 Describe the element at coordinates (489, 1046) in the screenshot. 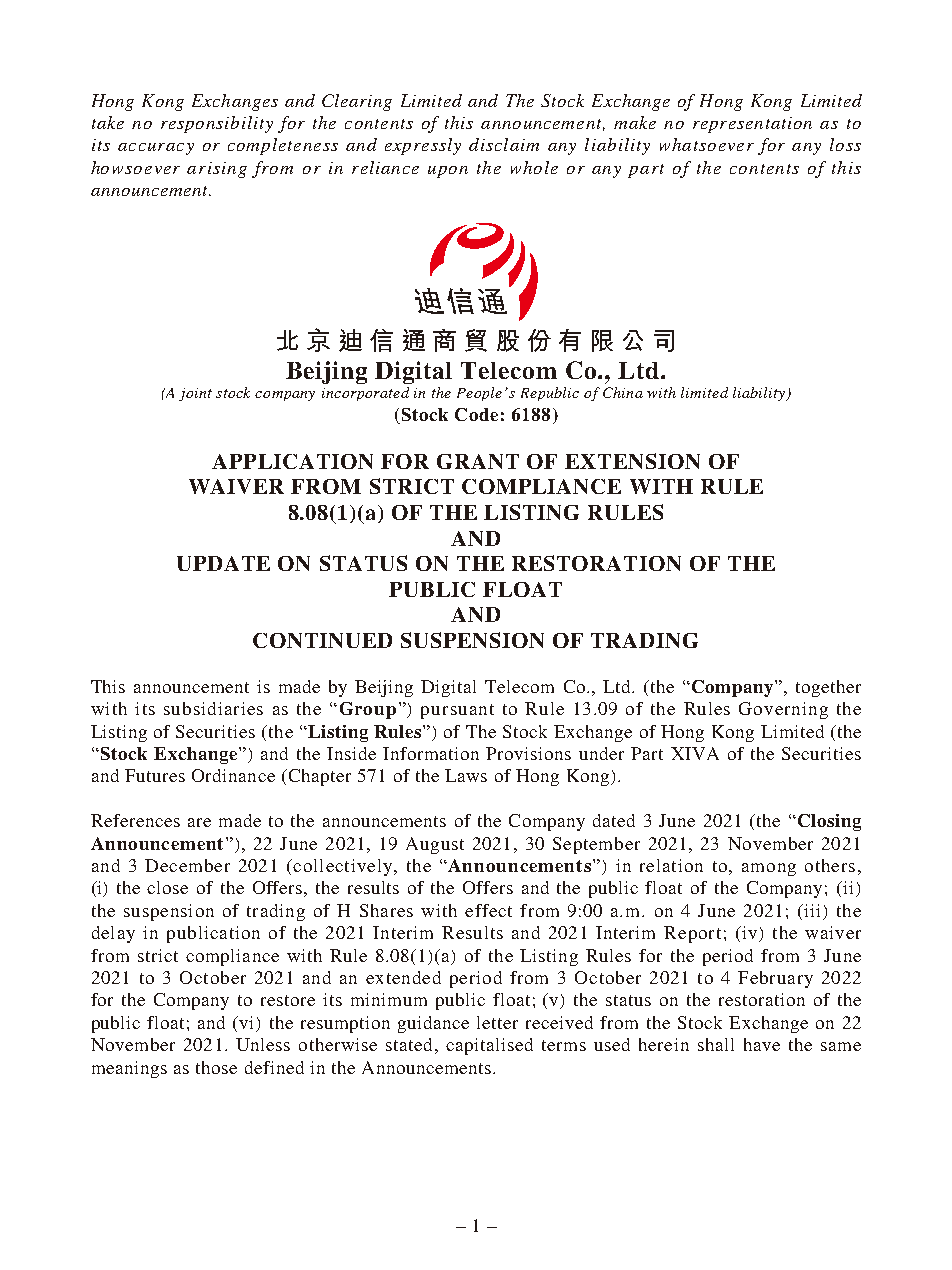

I see `capitalised` at that location.
